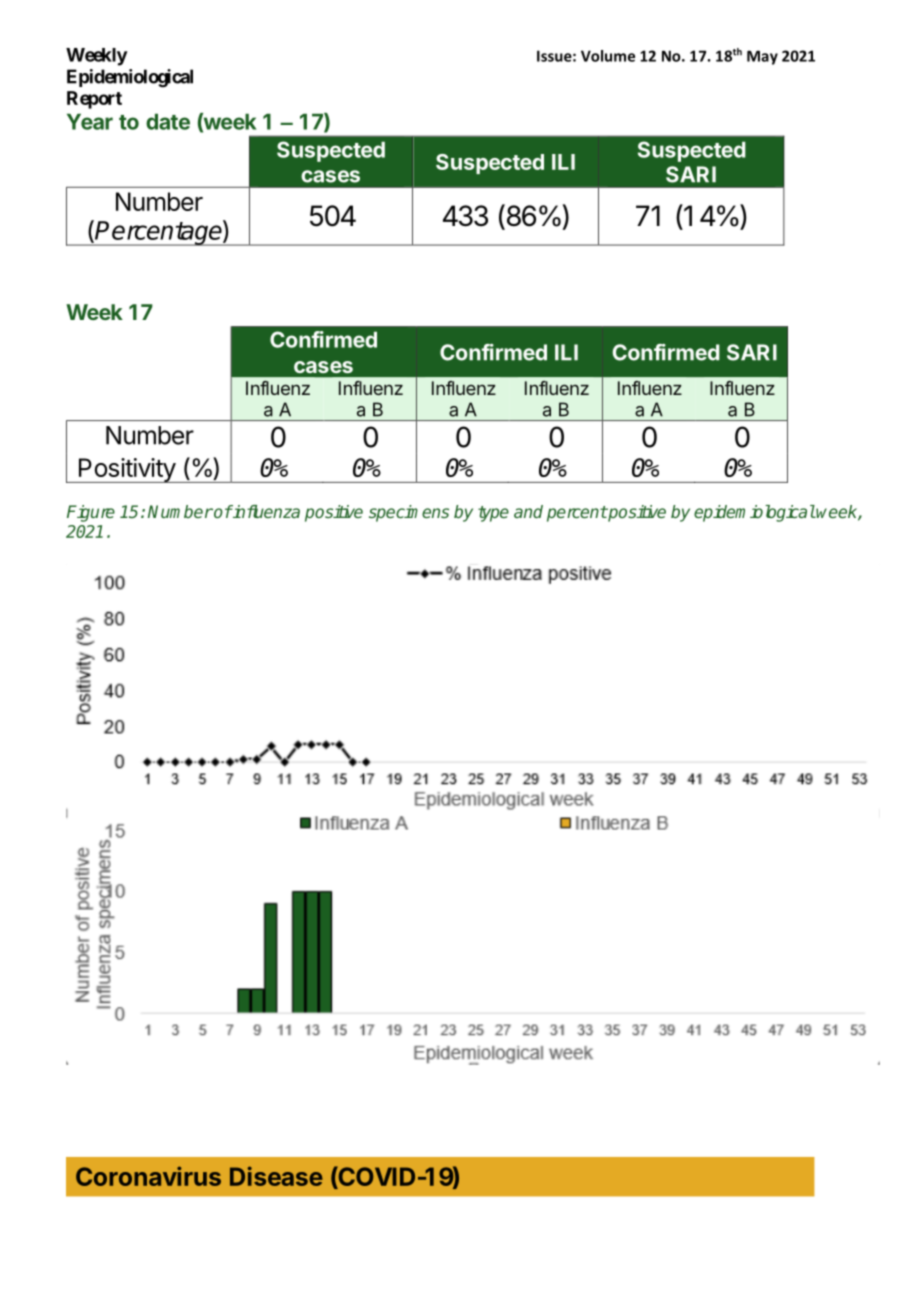 The width and height of the screenshot is (924, 1308). What do you see at coordinates (528, 511) in the screenshot?
I see `and` at bounding box center [528, 511].
